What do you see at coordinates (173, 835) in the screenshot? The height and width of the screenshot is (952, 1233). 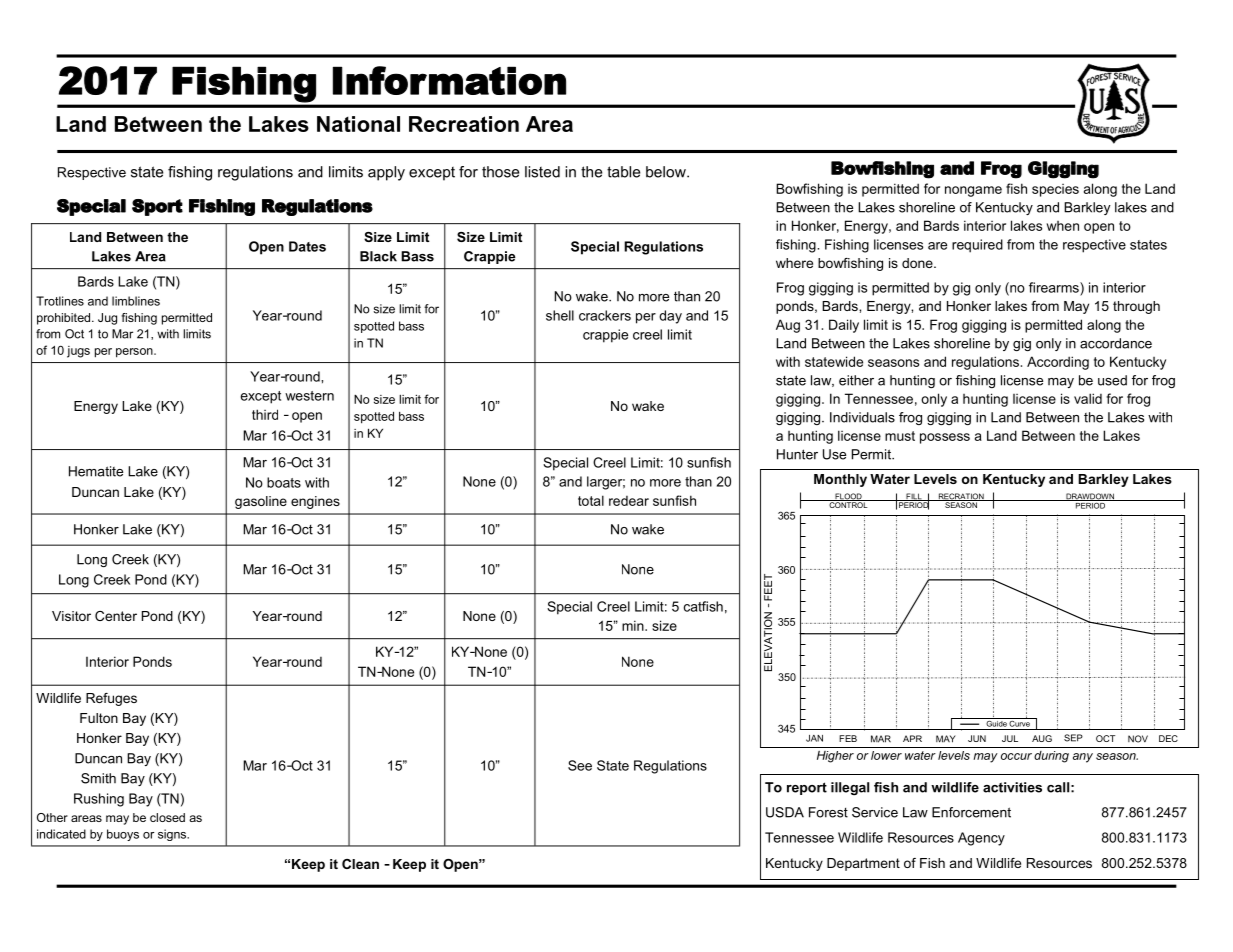 I see `signs` at bounding box center [173, 835].
